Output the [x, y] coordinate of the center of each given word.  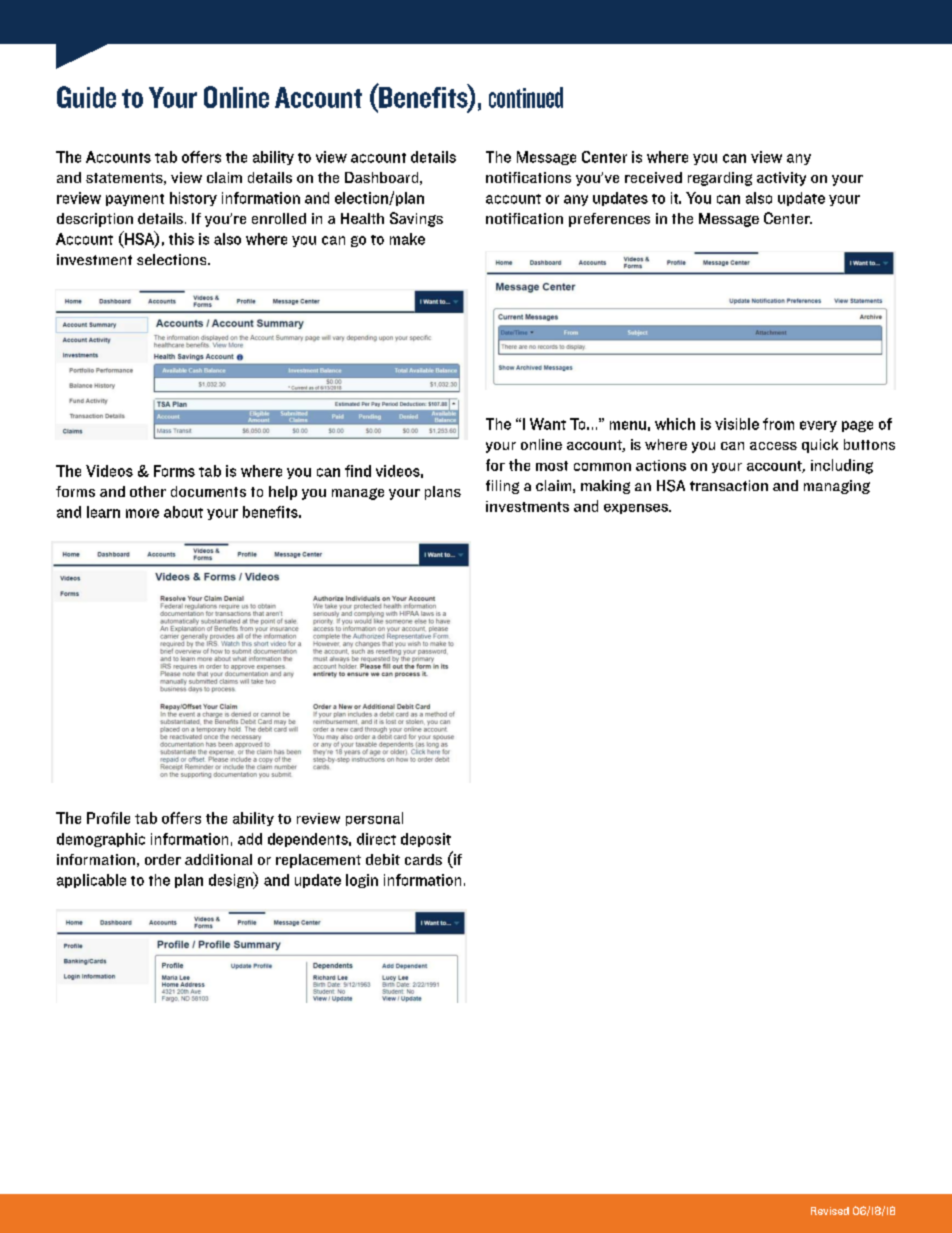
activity [781, 179]
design [232, 880]
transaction [729, 485]
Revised [830, 1211]
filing [502, 487]
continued [526, 97]
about [183, 512]
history [193, 199]
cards [423, 859]
